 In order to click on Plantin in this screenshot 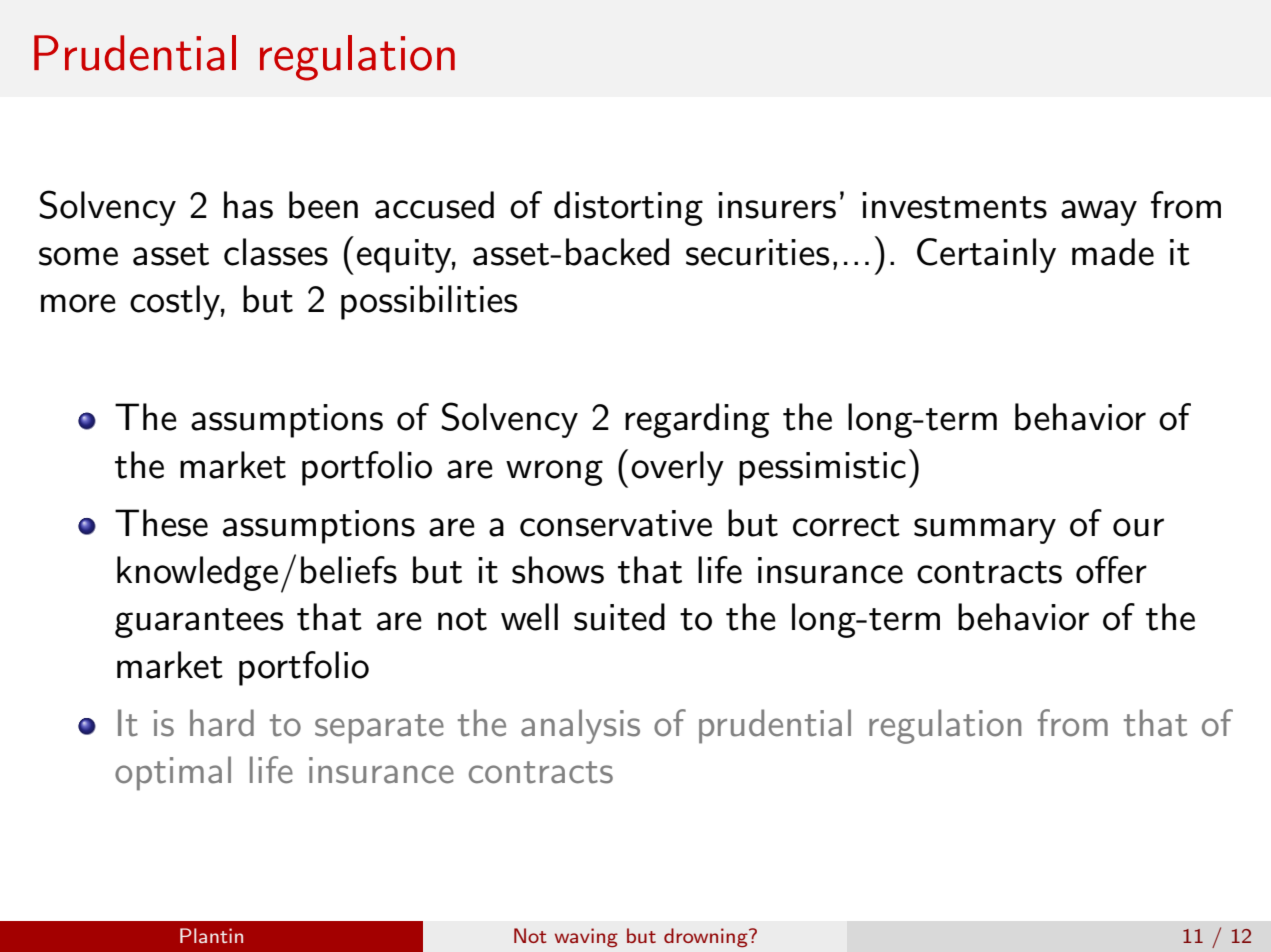, I will do `click(211, 935)`.
